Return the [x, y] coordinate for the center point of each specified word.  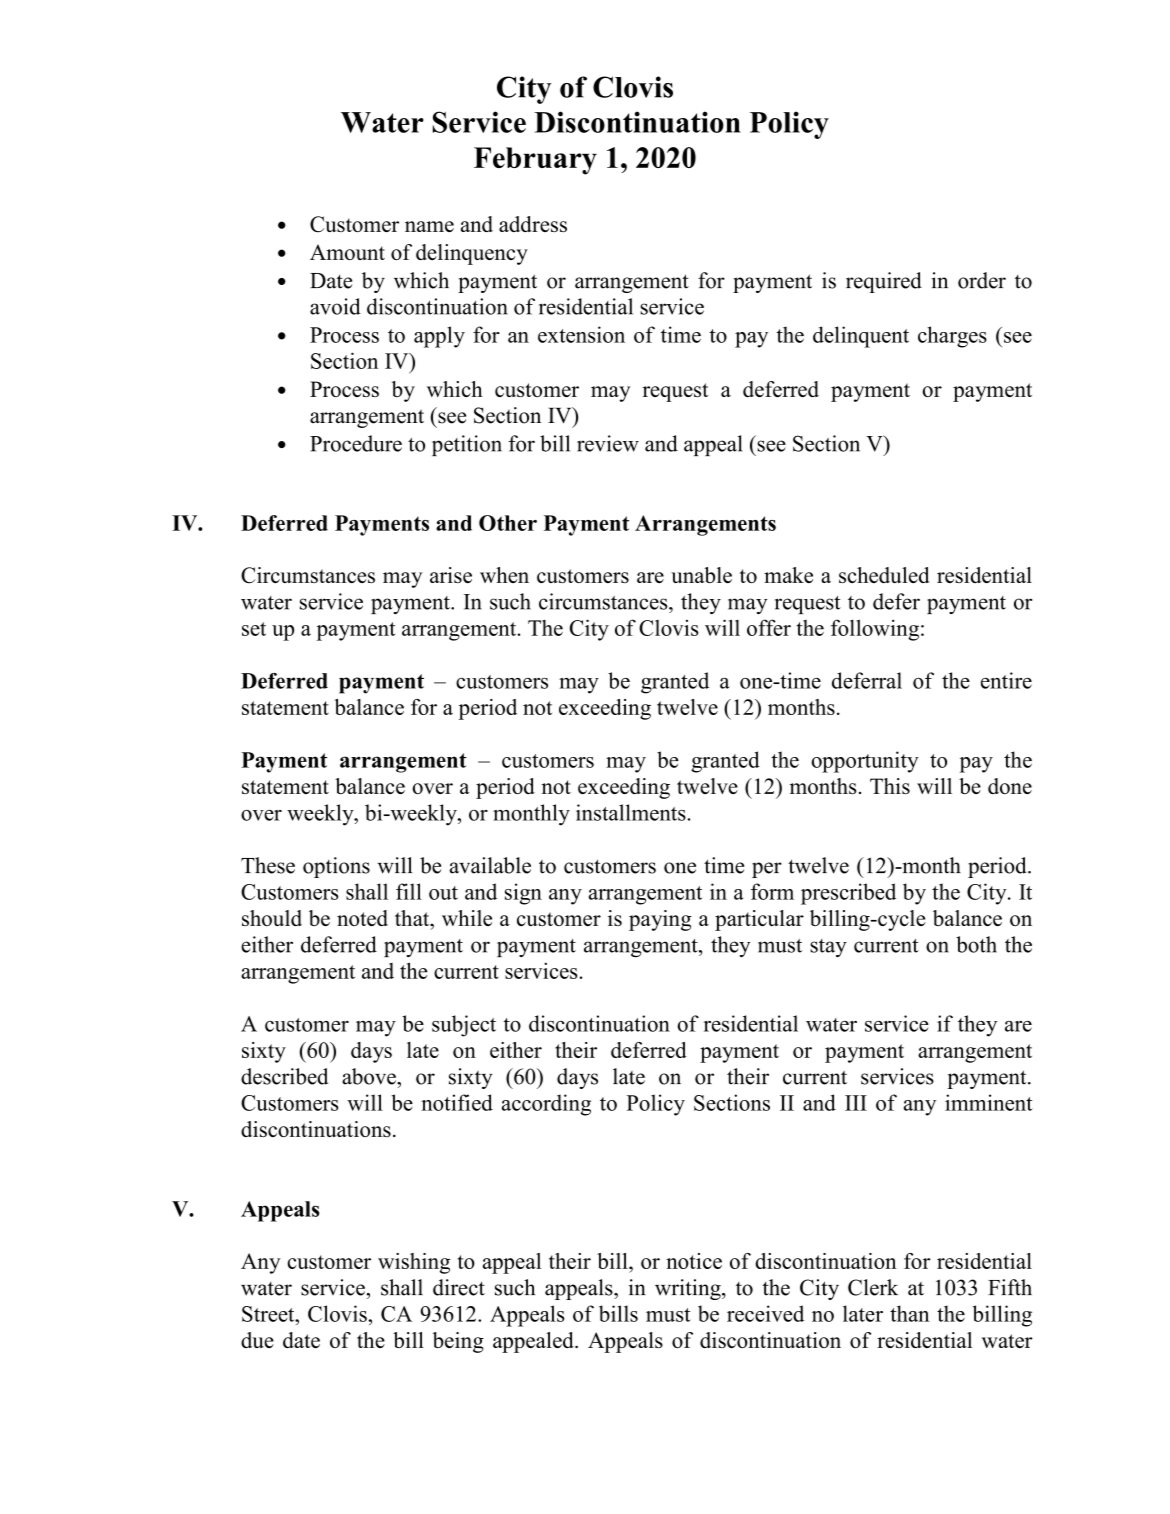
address [533, 224]
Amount [347, 252]
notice [694, 1261]
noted [362, 918]
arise [451, 575]
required [884, 282]
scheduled [884, 575]
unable [701, 575]
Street [269, 1314]
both [976, 944]
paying [660, 920]
